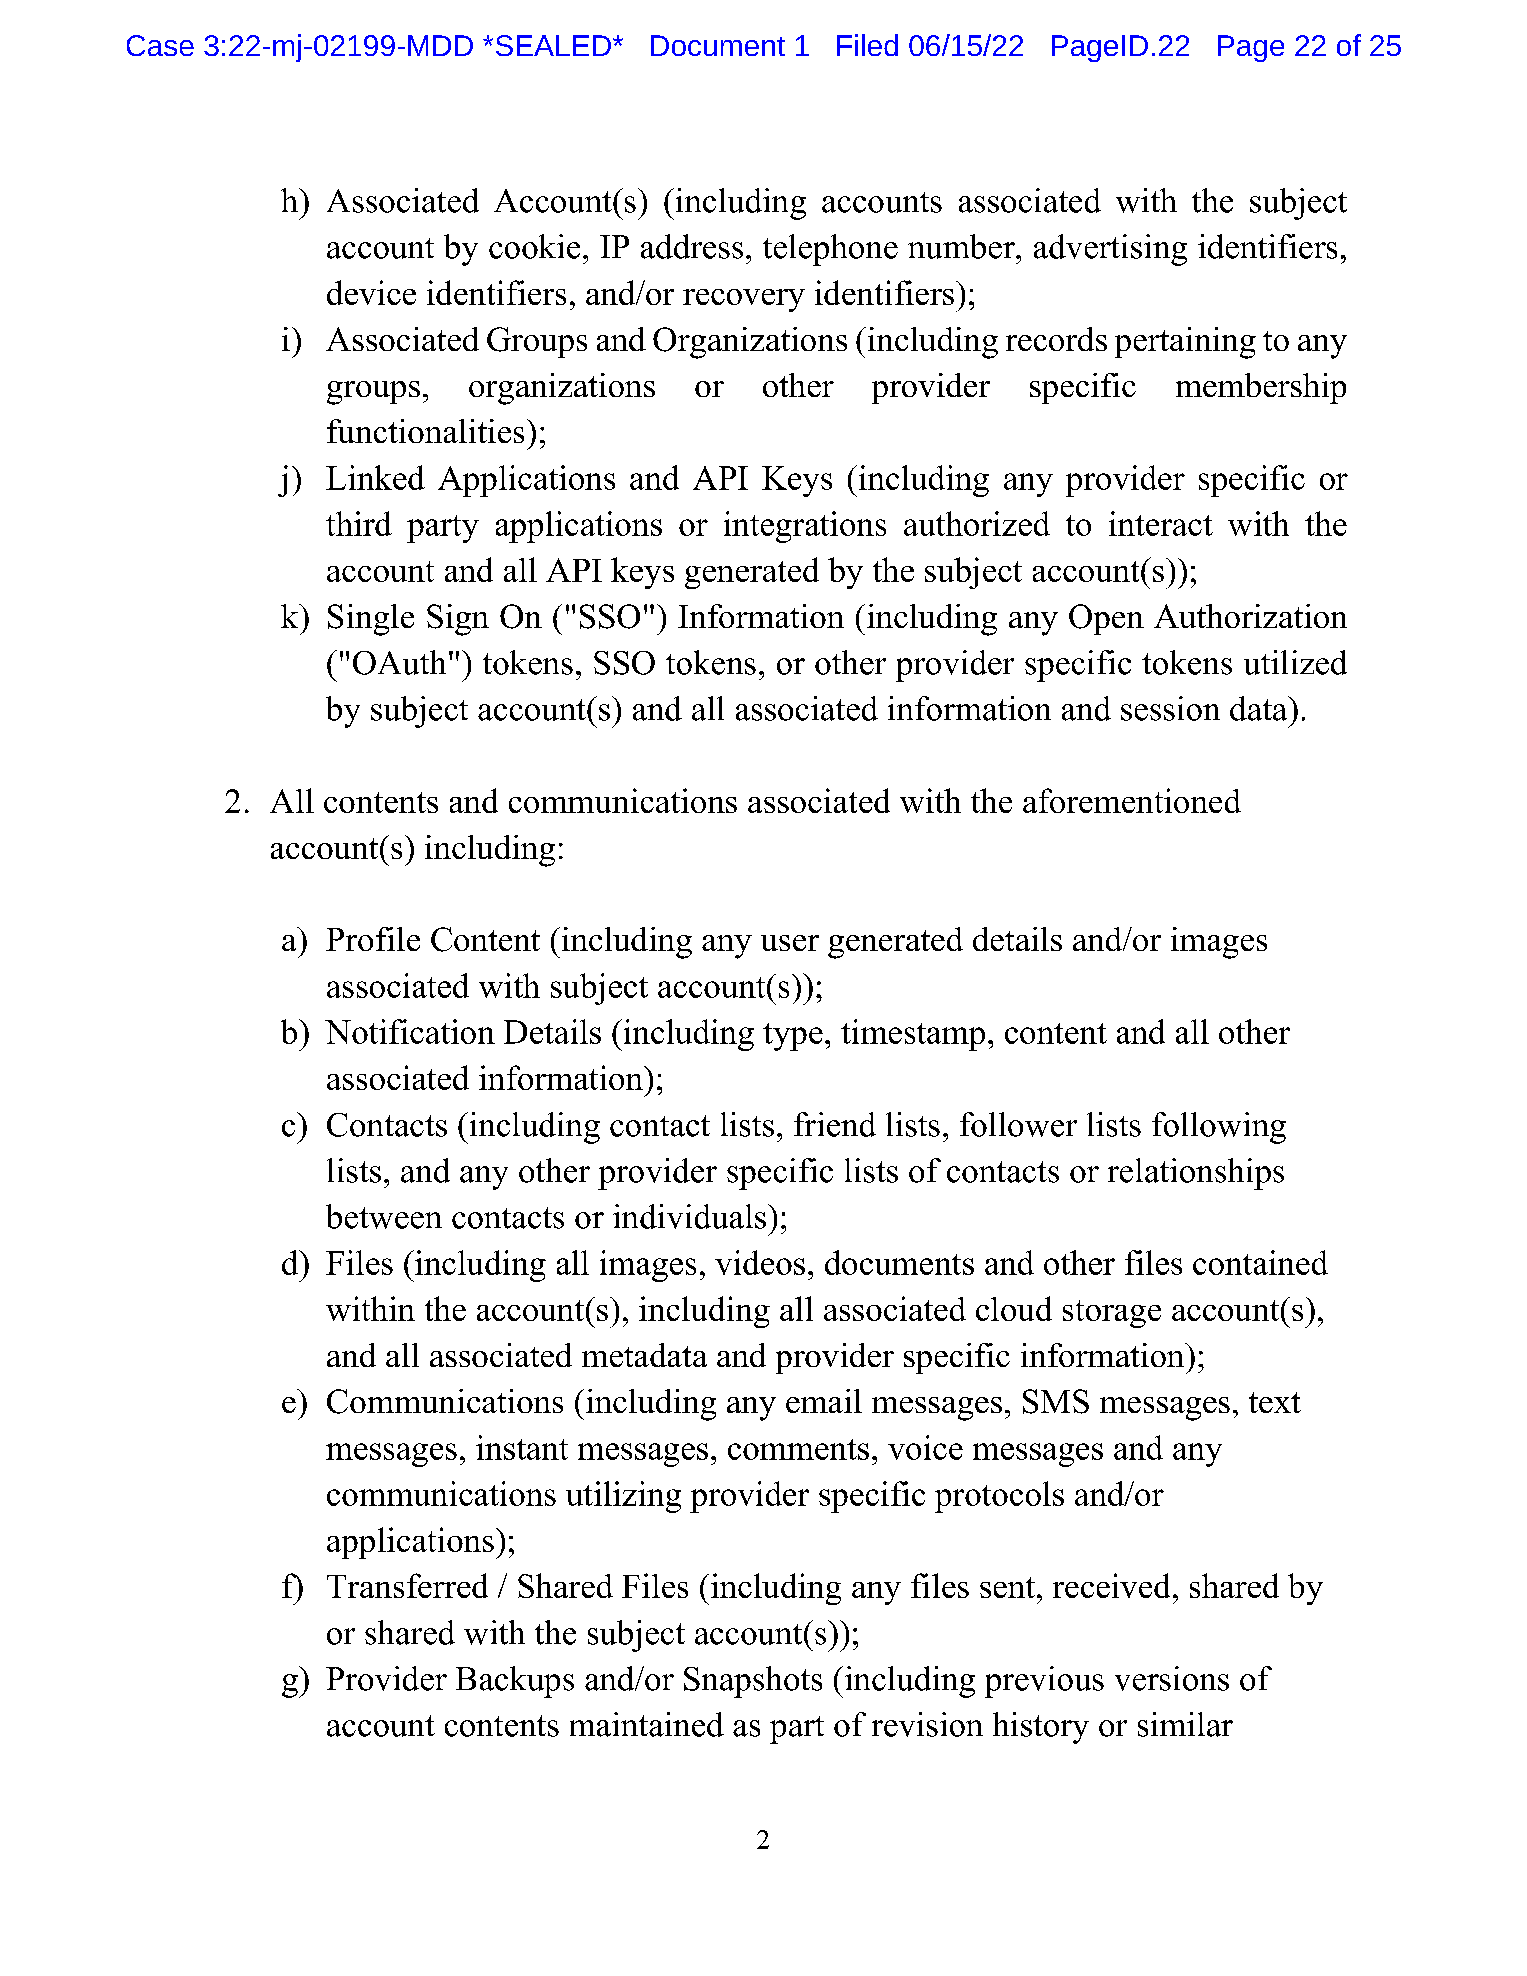  Describe the element at coordinates (373, 939) in the screenshot. I see `Profile` at that location.
